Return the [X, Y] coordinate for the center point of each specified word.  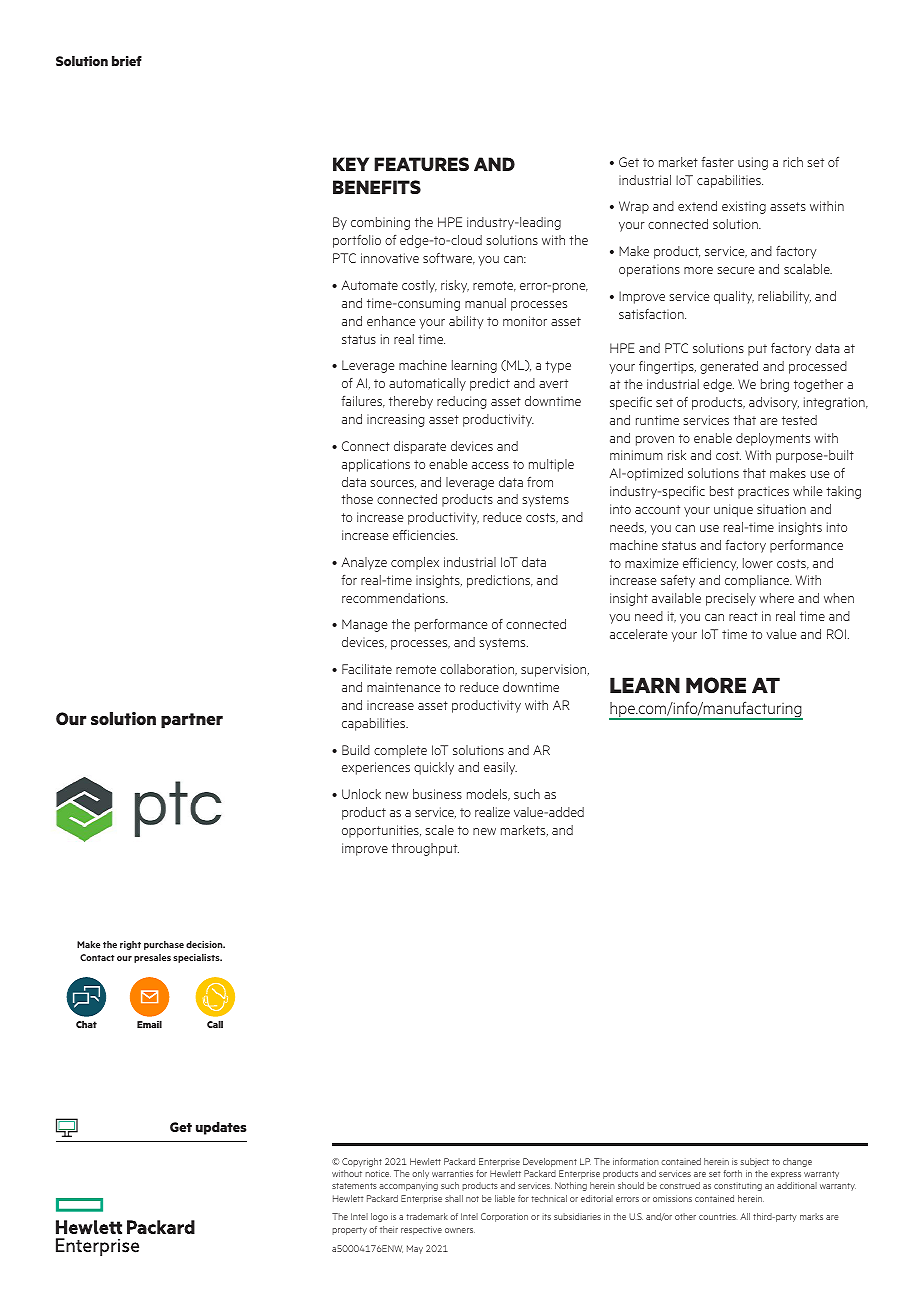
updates [221, 1128]
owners [460, 1230]
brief [127, 61]
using [753, 163]
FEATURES [421, 164]
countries [717, 1216]
